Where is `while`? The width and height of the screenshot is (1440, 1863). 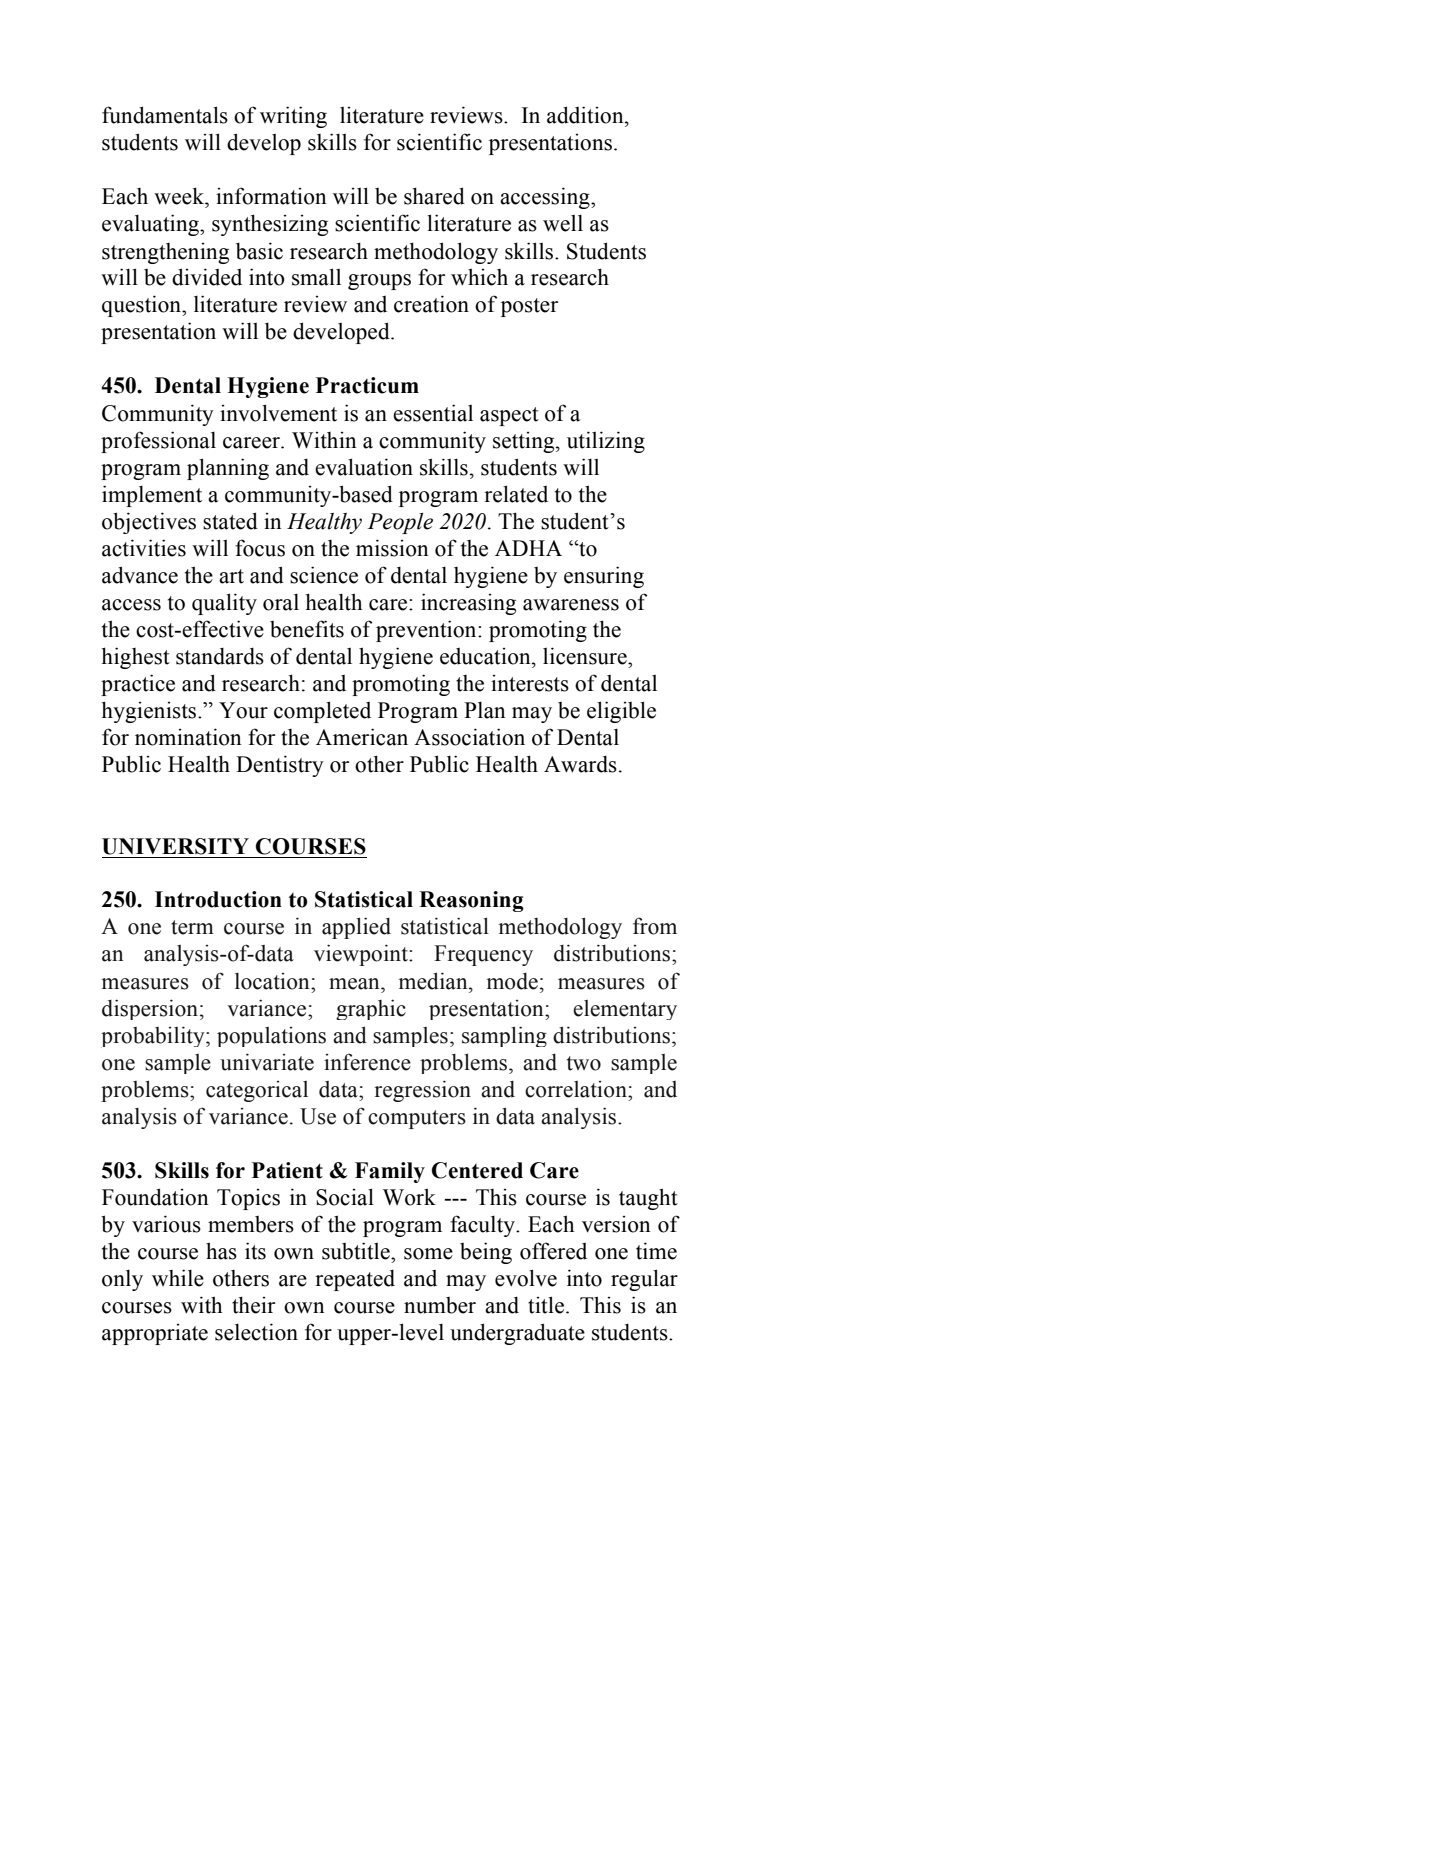 while is located at coordinates (178, 1278).
